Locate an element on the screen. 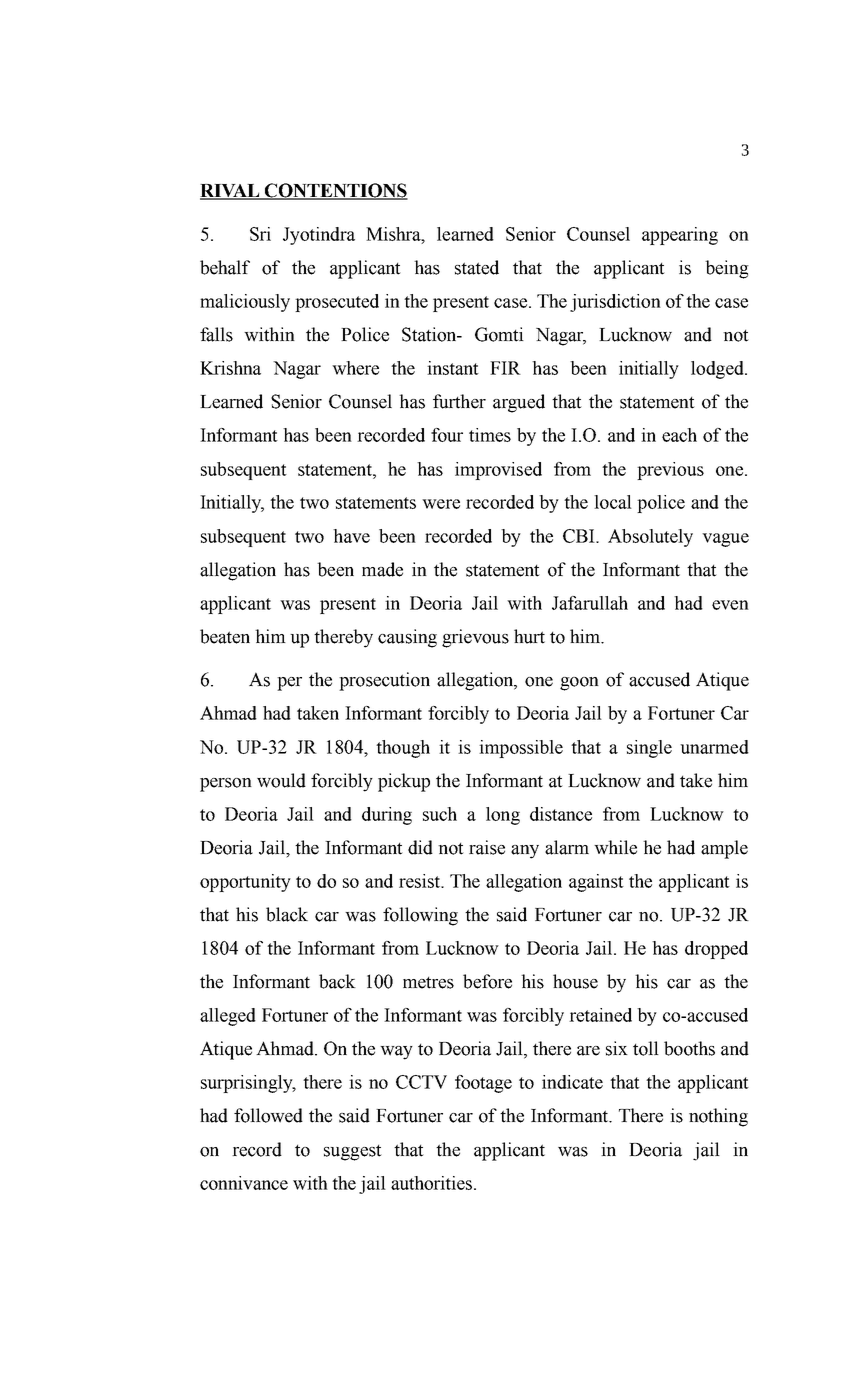 The height and width of the screenshot is (1400, 849). single is located at coordinates (649, 749).
